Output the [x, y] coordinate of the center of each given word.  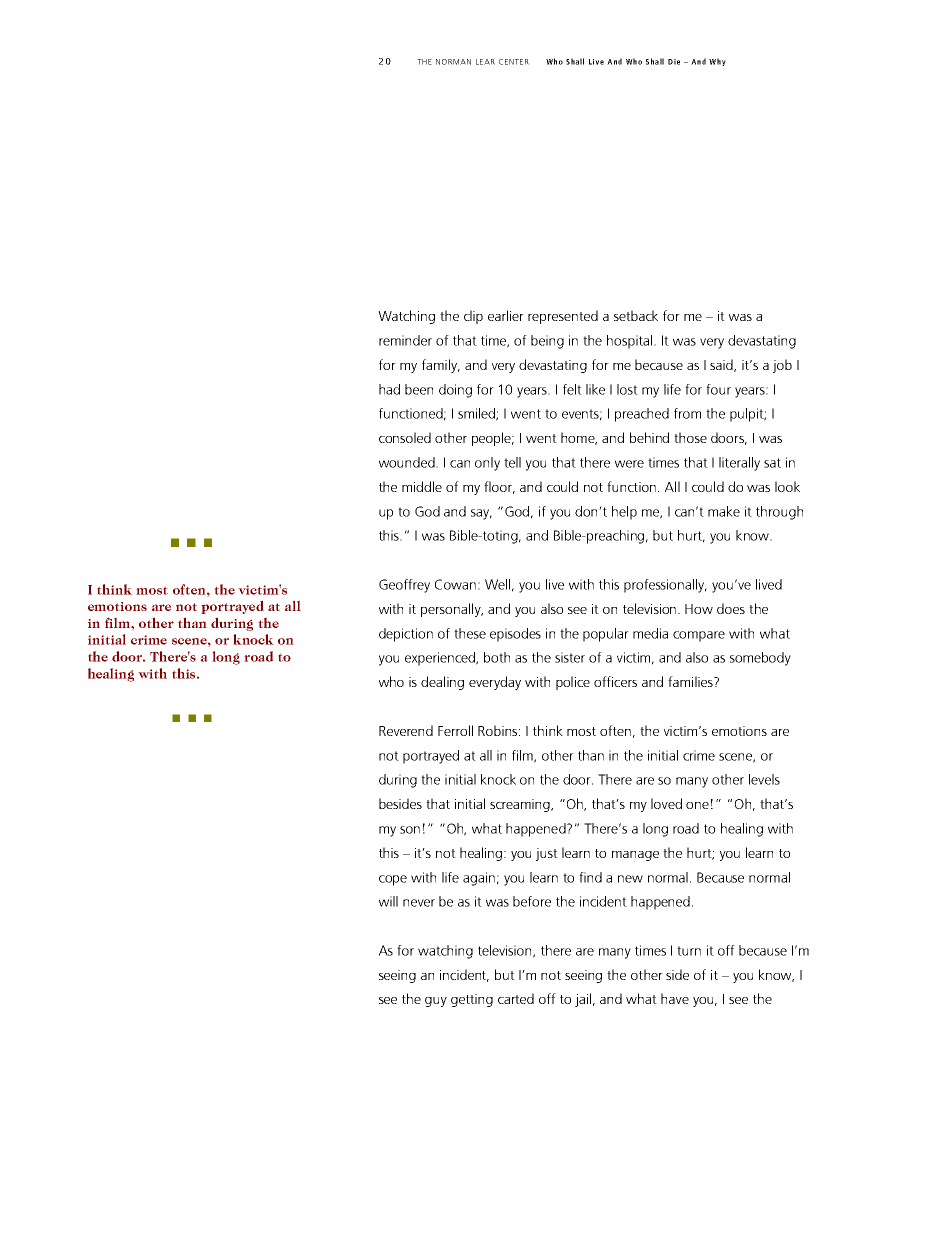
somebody [760, 659]
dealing [442, 683]
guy [436, 1002]
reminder [405, 340]
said [722, 365]
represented [563, 317]
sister [570, 657]
